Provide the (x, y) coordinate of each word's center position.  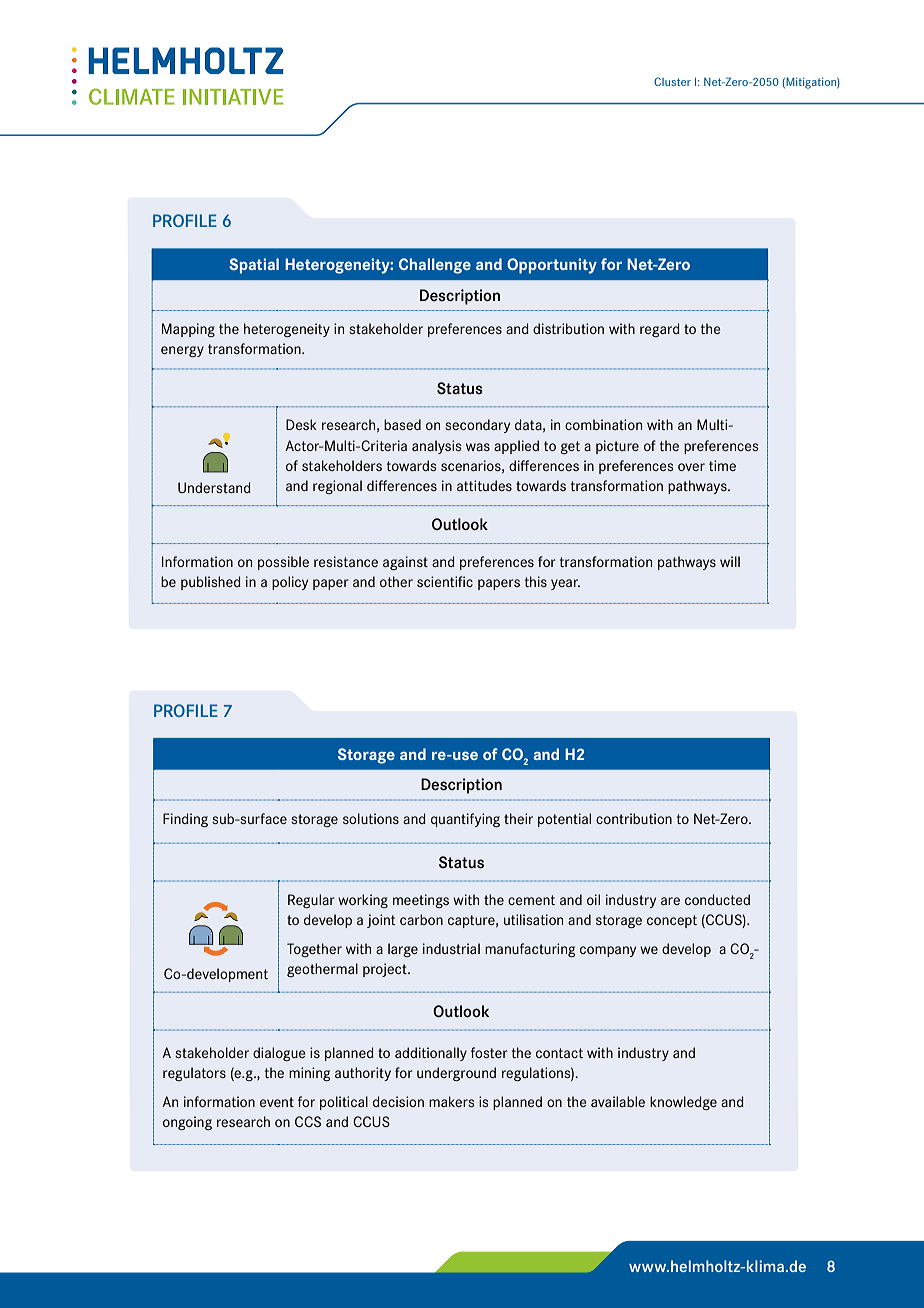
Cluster (672, 81)
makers (451, 1101)
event (277, 1102)
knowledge (683, 1103)
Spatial (254, 266)
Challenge (435, 266)
